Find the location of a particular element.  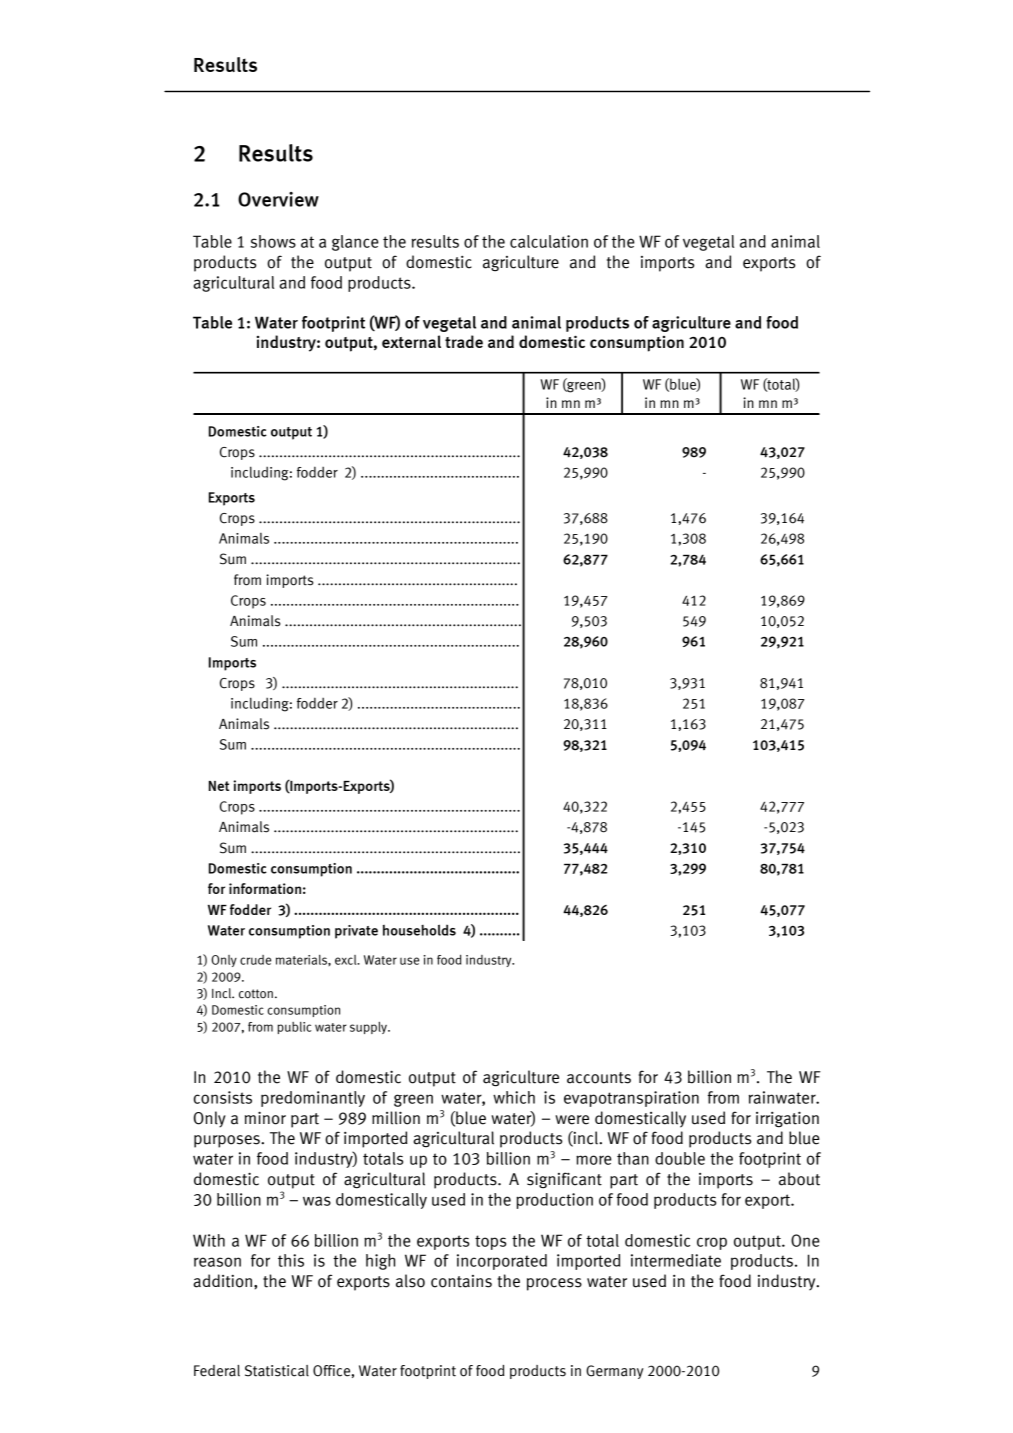

Statistical is located at coordinates (277, 1371).
